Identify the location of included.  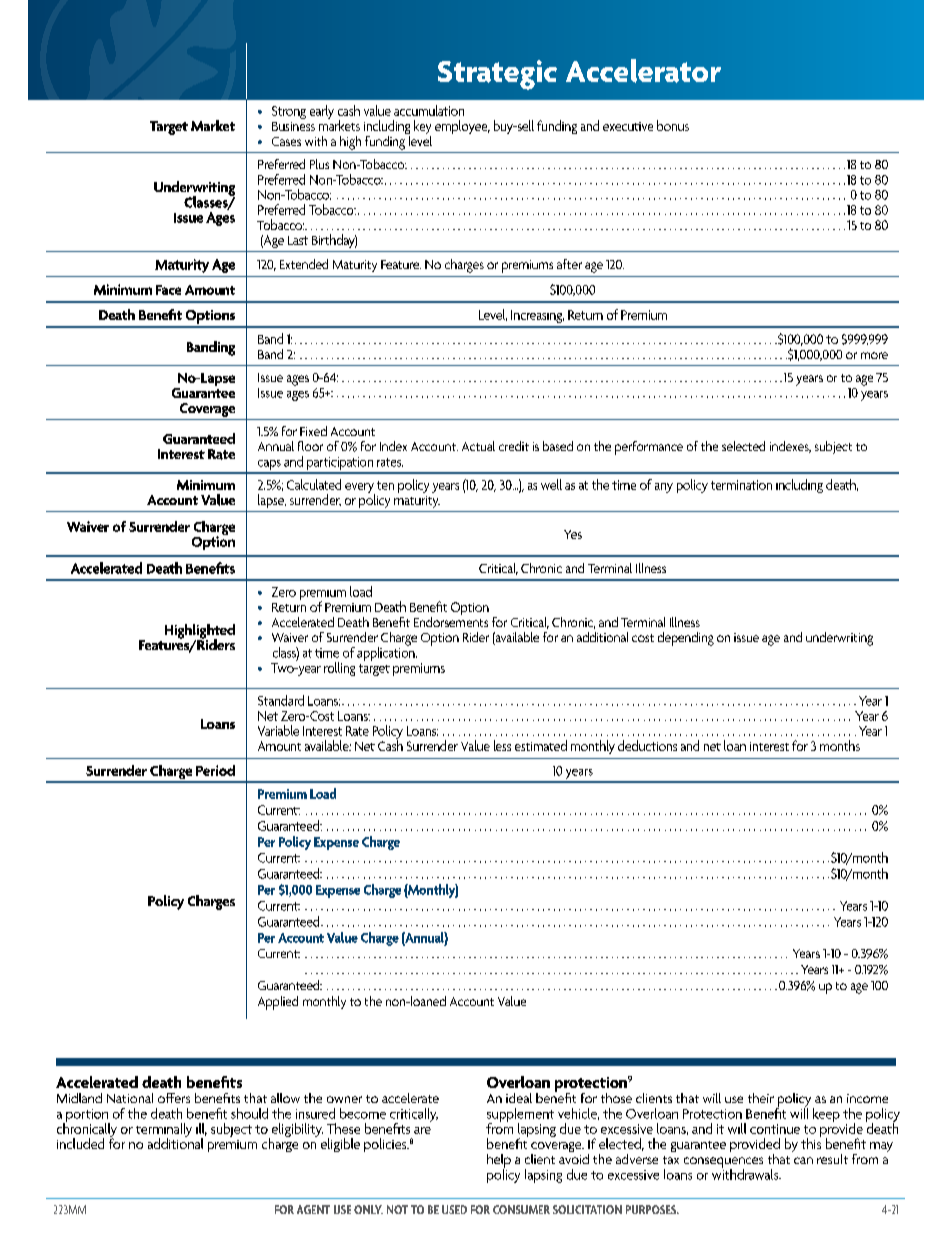
(80, 1143).
